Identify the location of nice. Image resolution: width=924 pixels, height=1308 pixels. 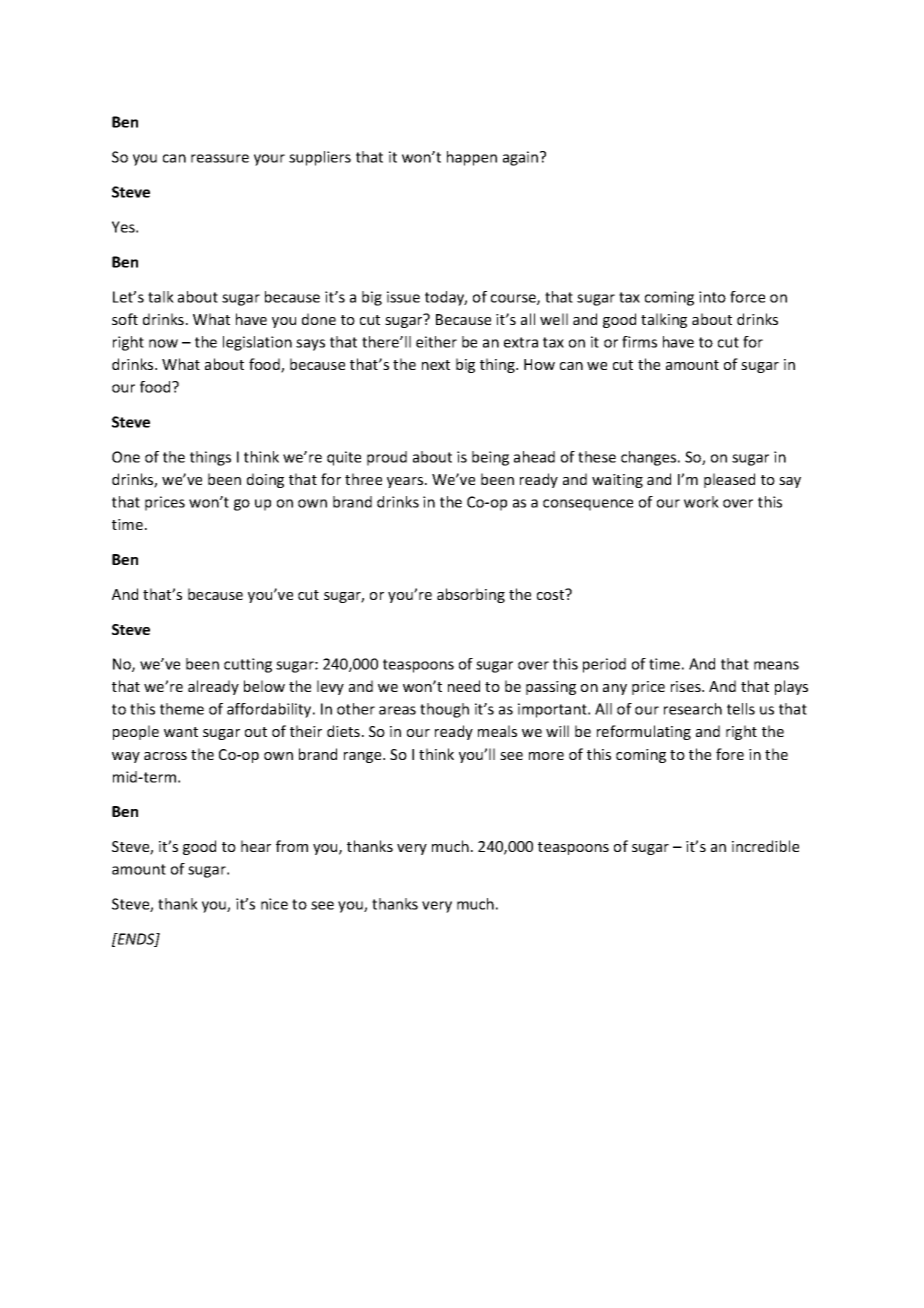
(274, 904).
